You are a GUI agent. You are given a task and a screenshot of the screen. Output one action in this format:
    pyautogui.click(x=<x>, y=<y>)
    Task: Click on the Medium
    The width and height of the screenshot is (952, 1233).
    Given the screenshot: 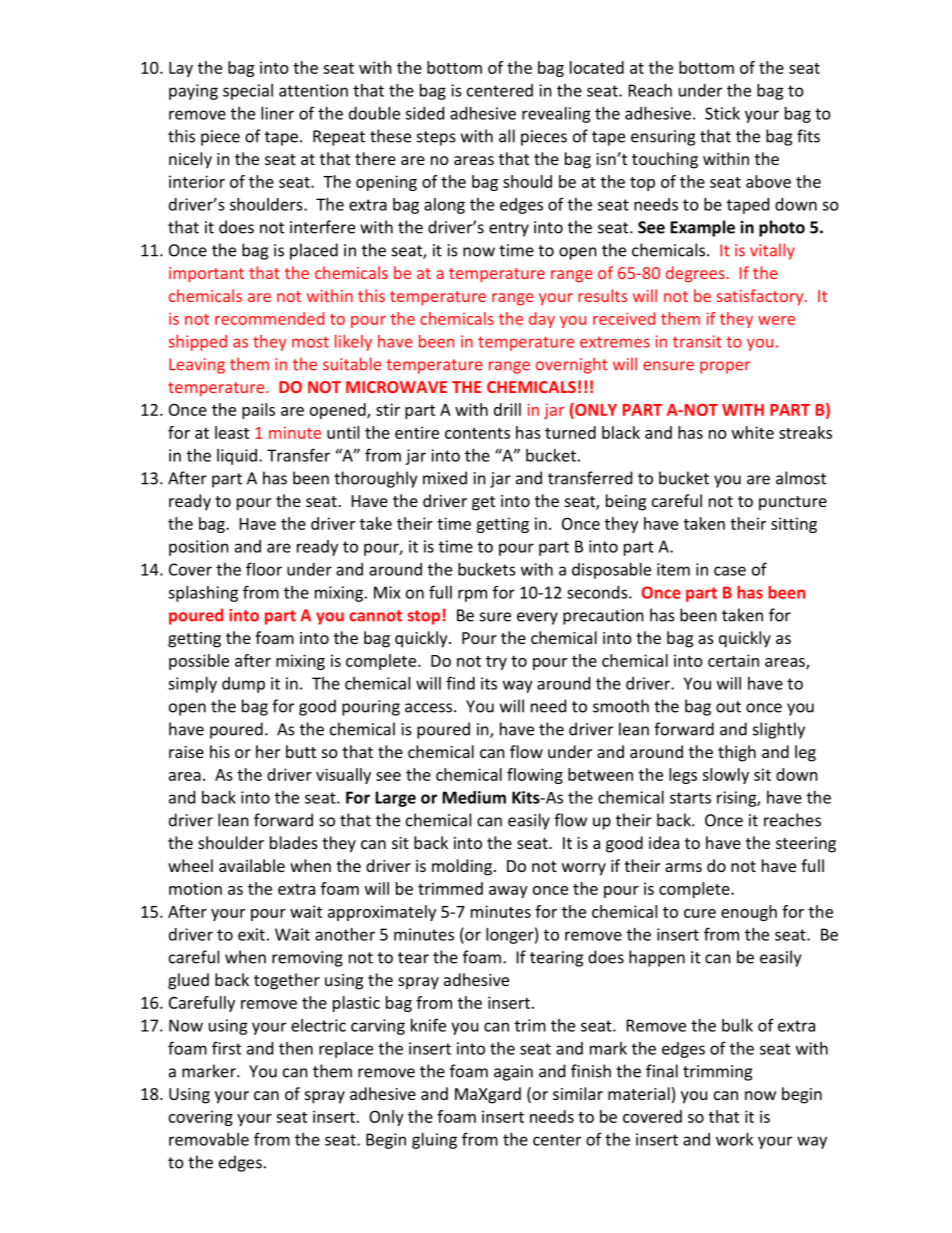 What is the action you would take?
    pyautogui.click(x=474, y=797)
